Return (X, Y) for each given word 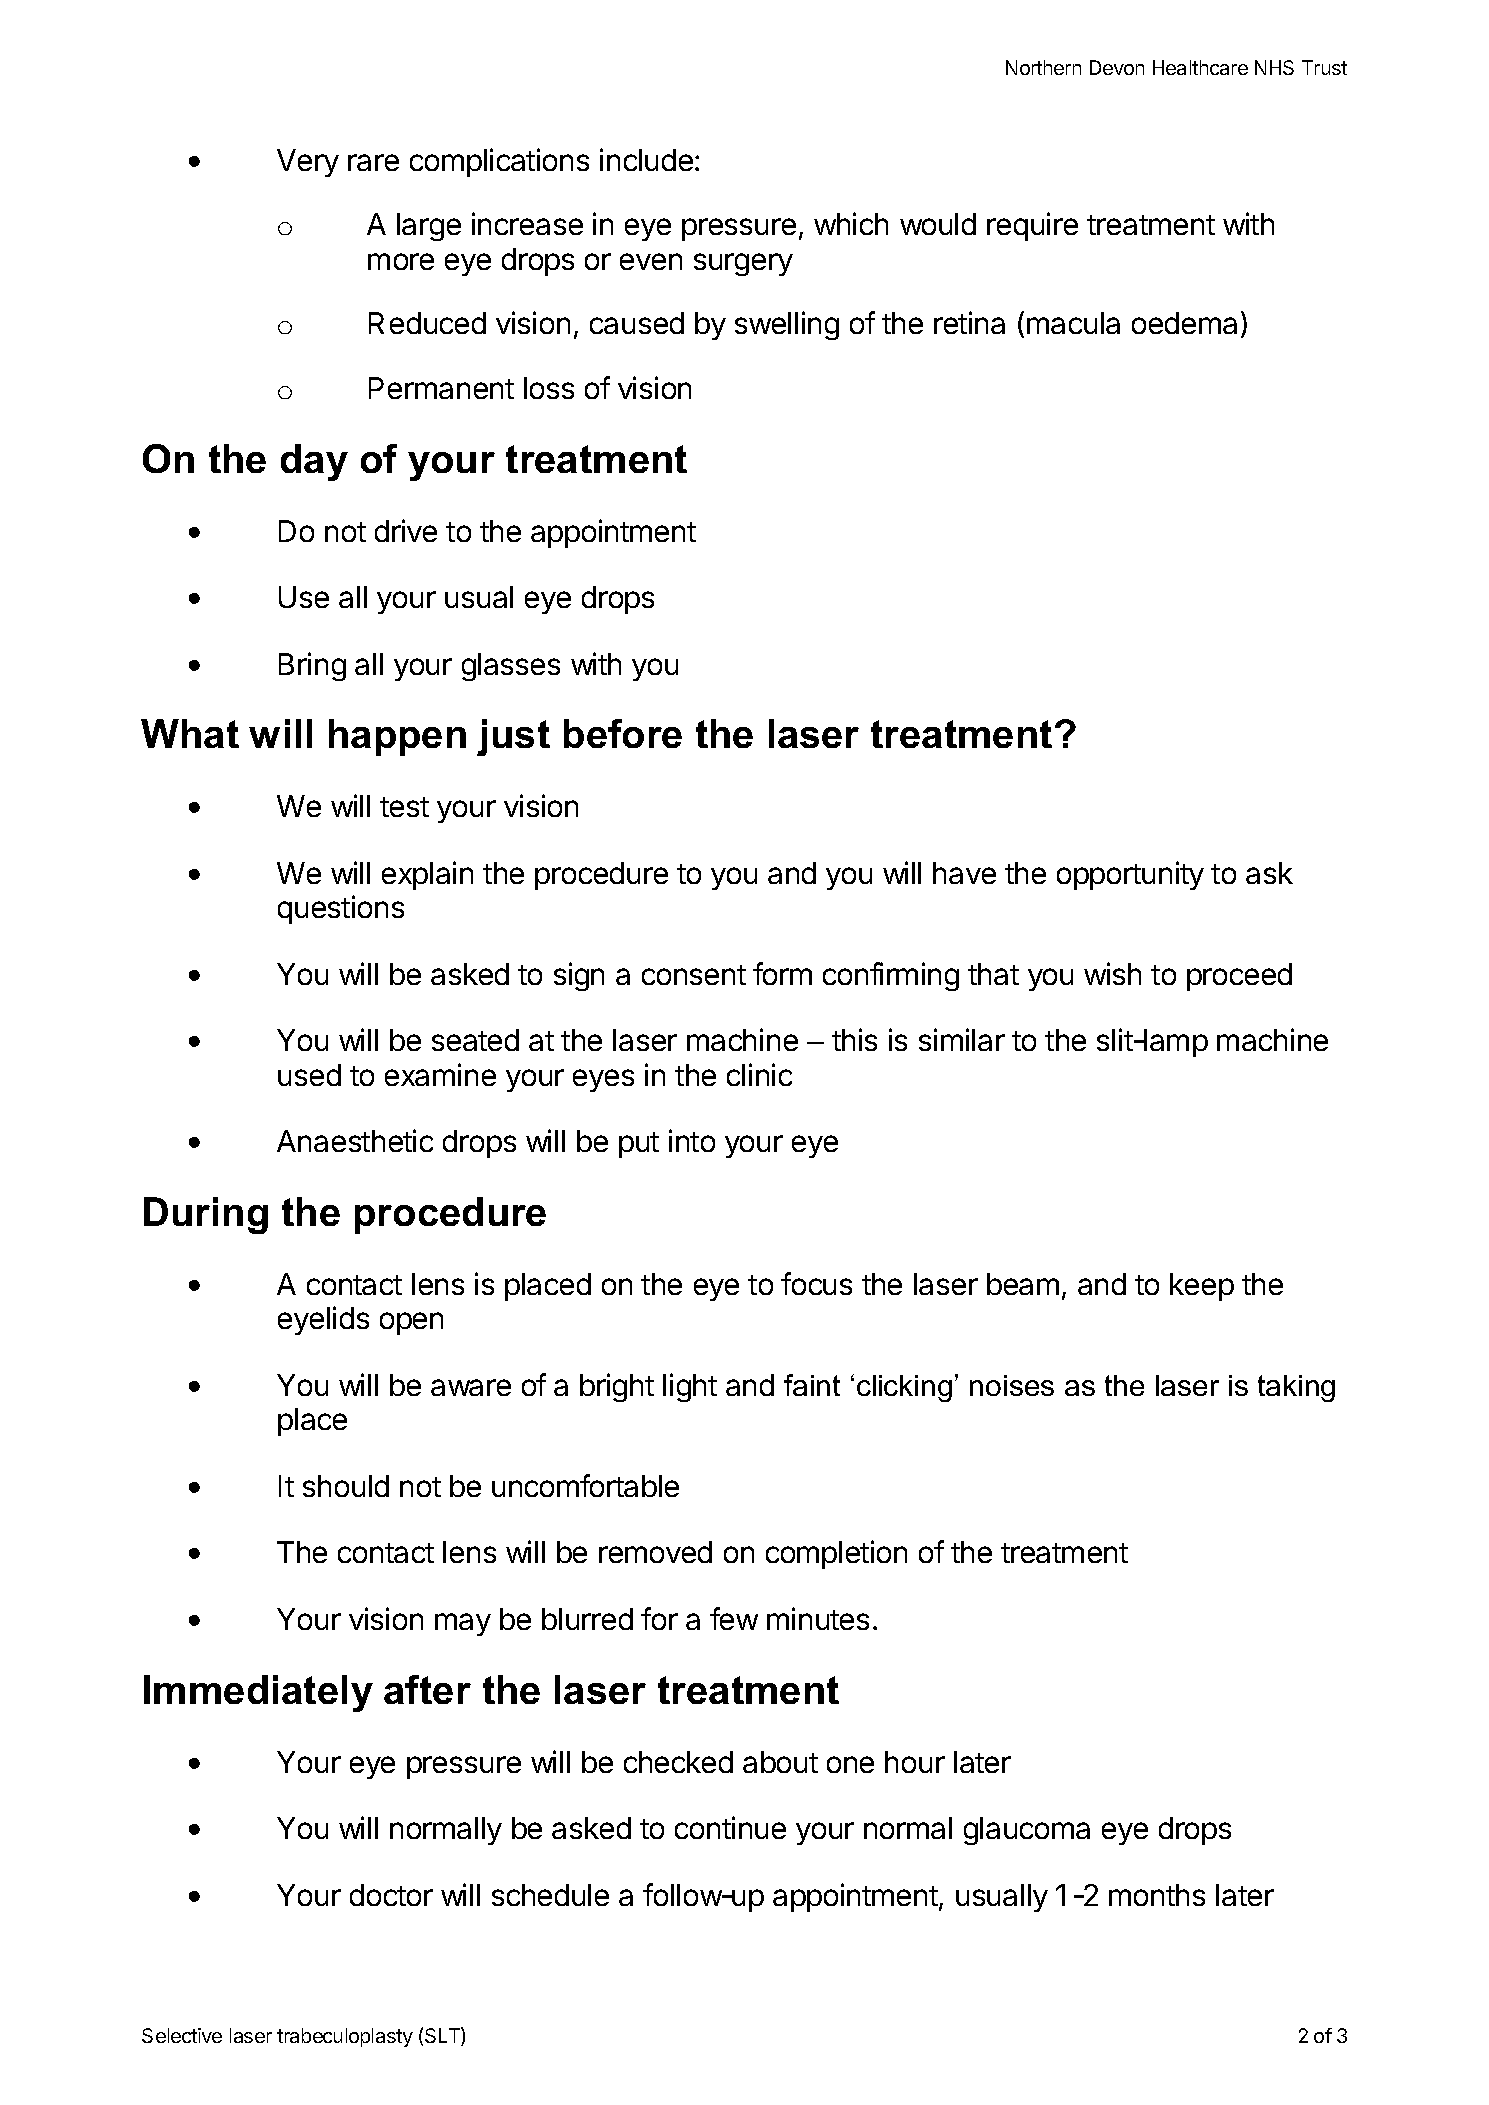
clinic (759, 1074)
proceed (1239, 977)
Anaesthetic (355, 1140)
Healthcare (1200, 67)
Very (308, 163)
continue (730, 1827)
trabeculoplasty (345, 2037)
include (646, 159)
